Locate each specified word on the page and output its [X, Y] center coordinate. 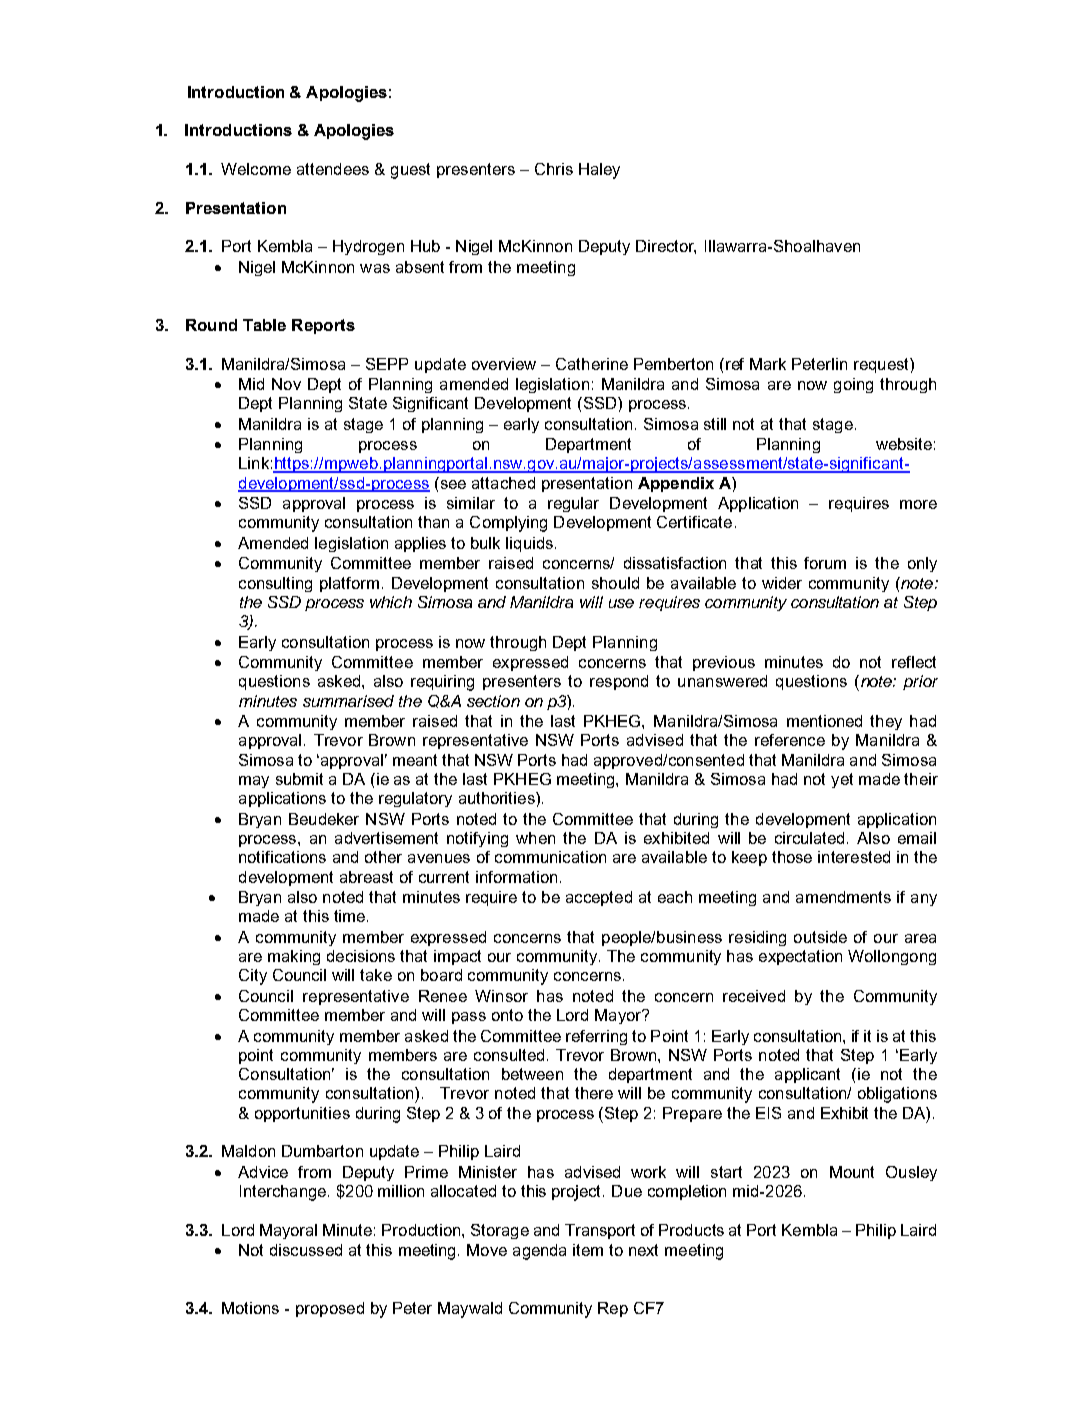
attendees [333, 169]
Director [666, 247]
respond [619, 682]
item [588, 1250]
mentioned [824, 721]
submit [299, 779]
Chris [554, 169]
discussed [306, 1250]
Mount [852, 1172]
